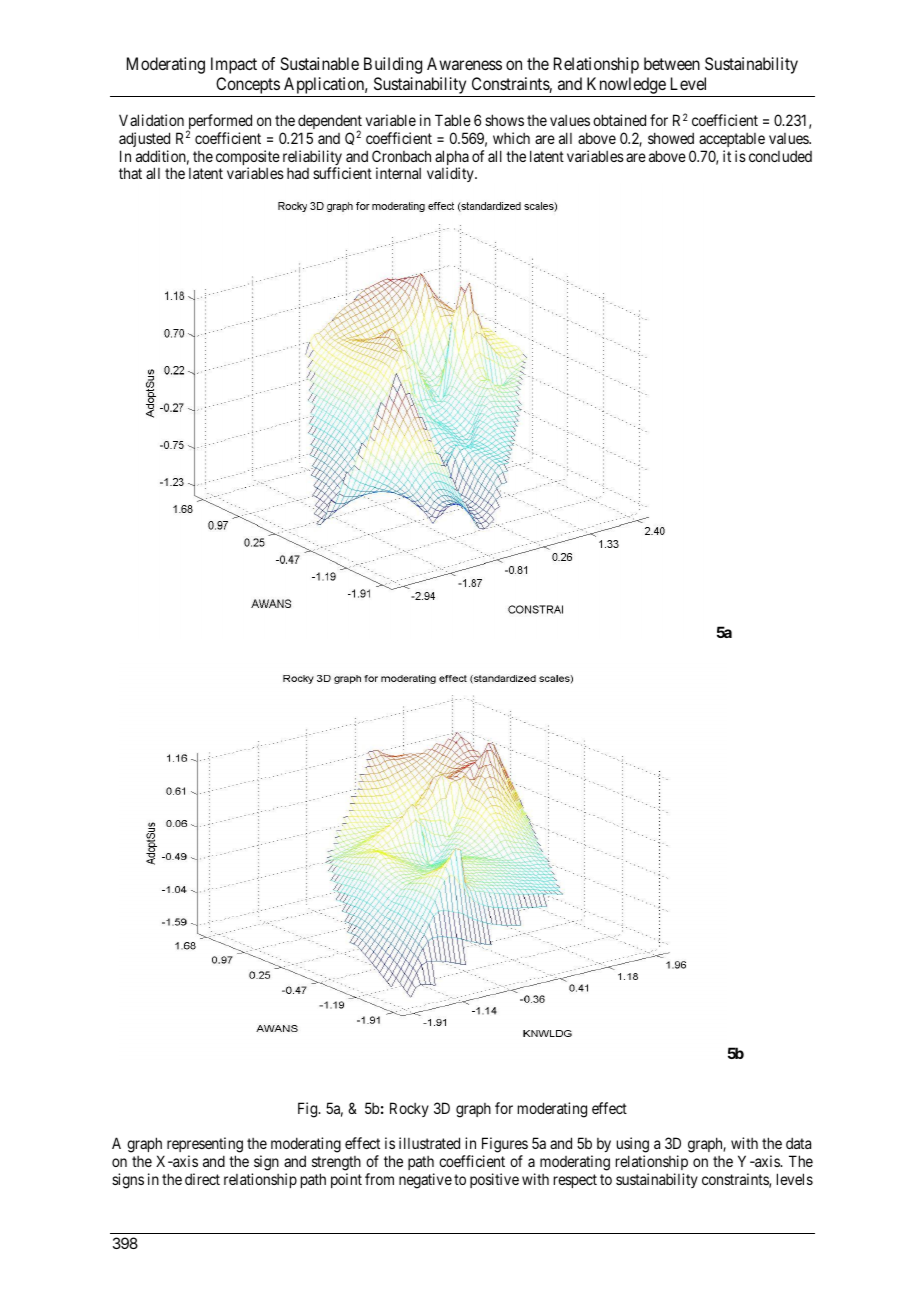  Describe the element at coordinates (671, 138) in the page. I see `showed` at that location.
